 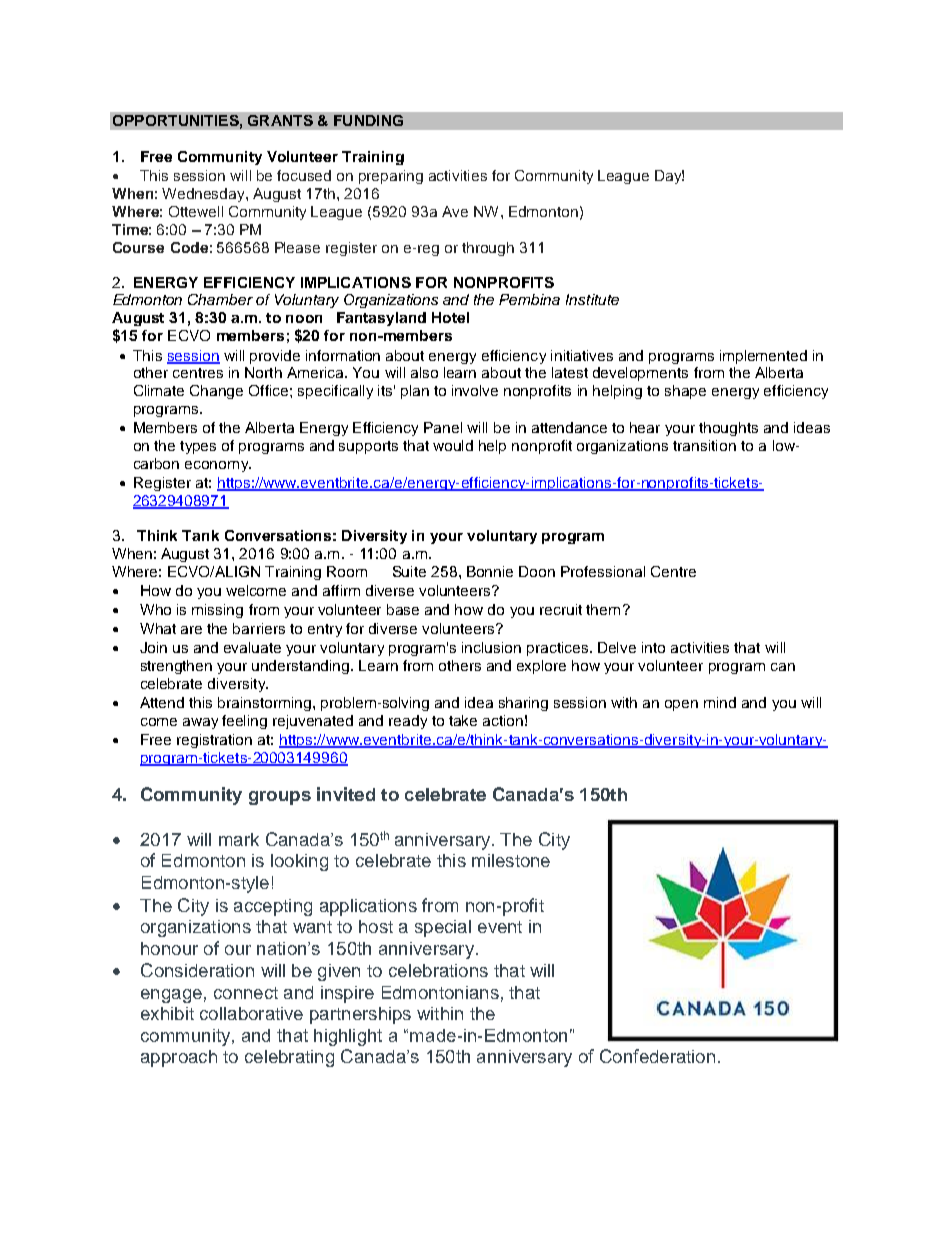 I want to click on celebrations, so click(x=438, y=970).
